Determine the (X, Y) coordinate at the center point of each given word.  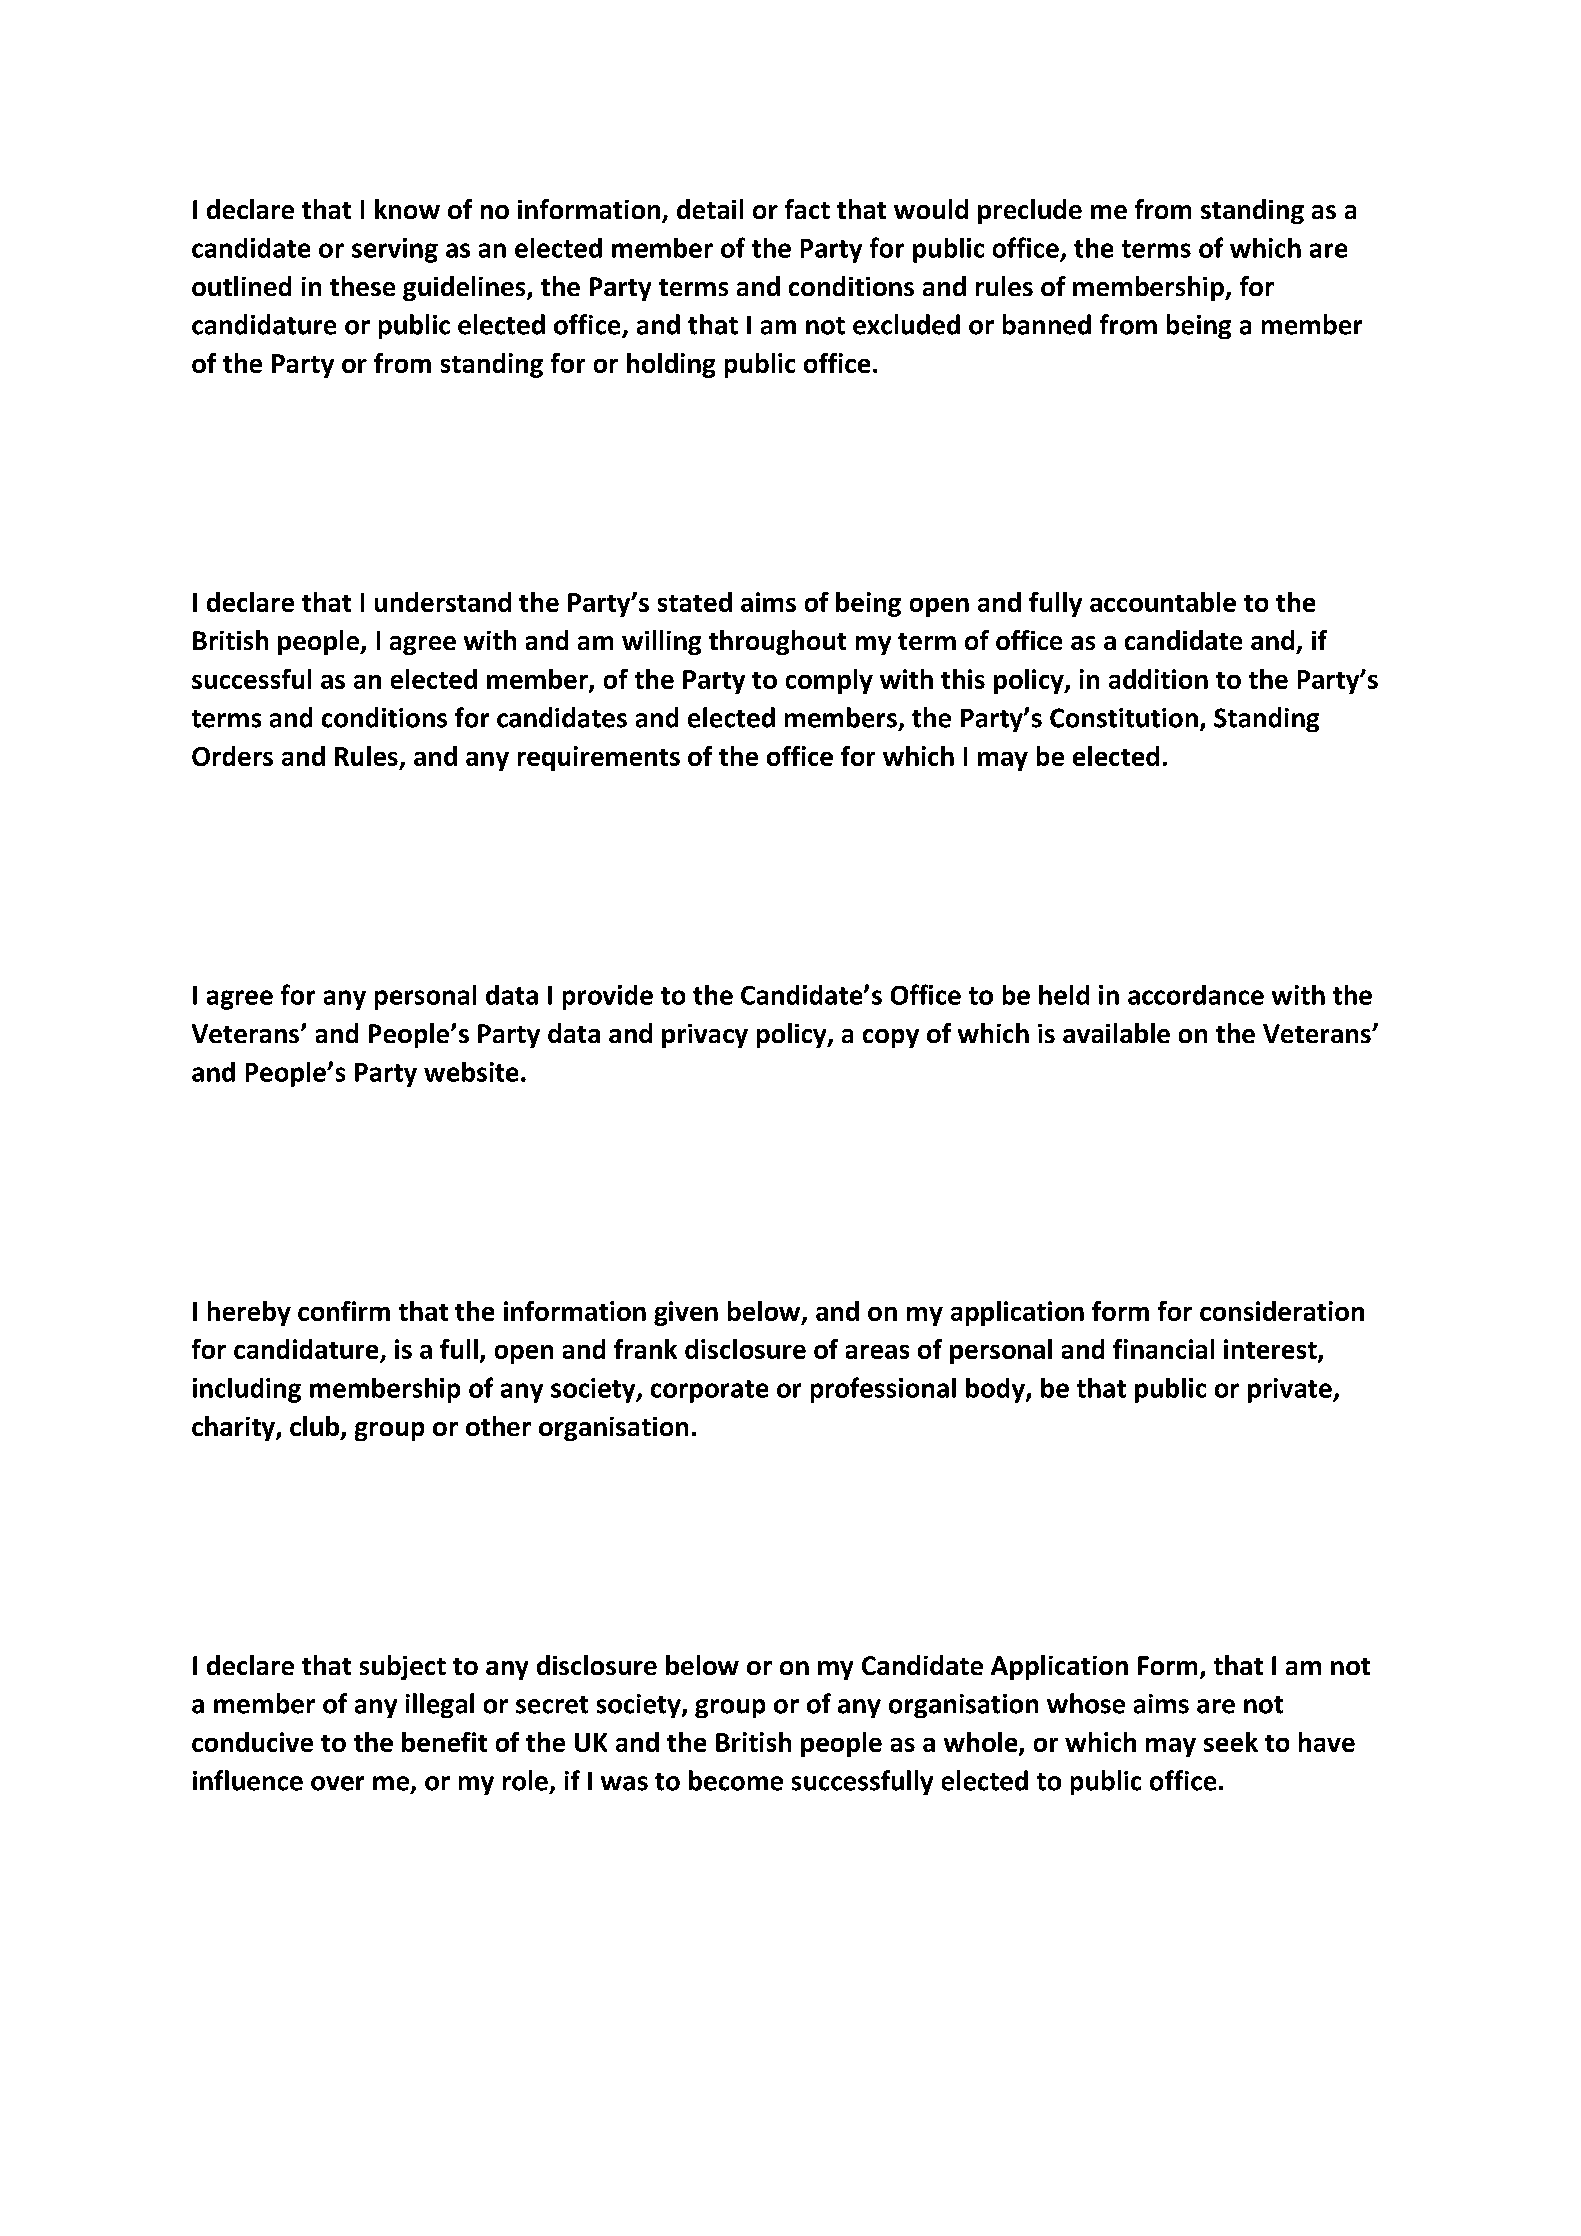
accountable (1163, 602)
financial (1163, 1349)
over (337, 1783)
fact (807, 209)
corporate (709, 1391)
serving (395, 250)
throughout (777, 642)
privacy (705, 1036)
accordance (1196, 995)
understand (443, 602)
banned (1047, 324)
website (471, 1072)
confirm (344, 1311)
